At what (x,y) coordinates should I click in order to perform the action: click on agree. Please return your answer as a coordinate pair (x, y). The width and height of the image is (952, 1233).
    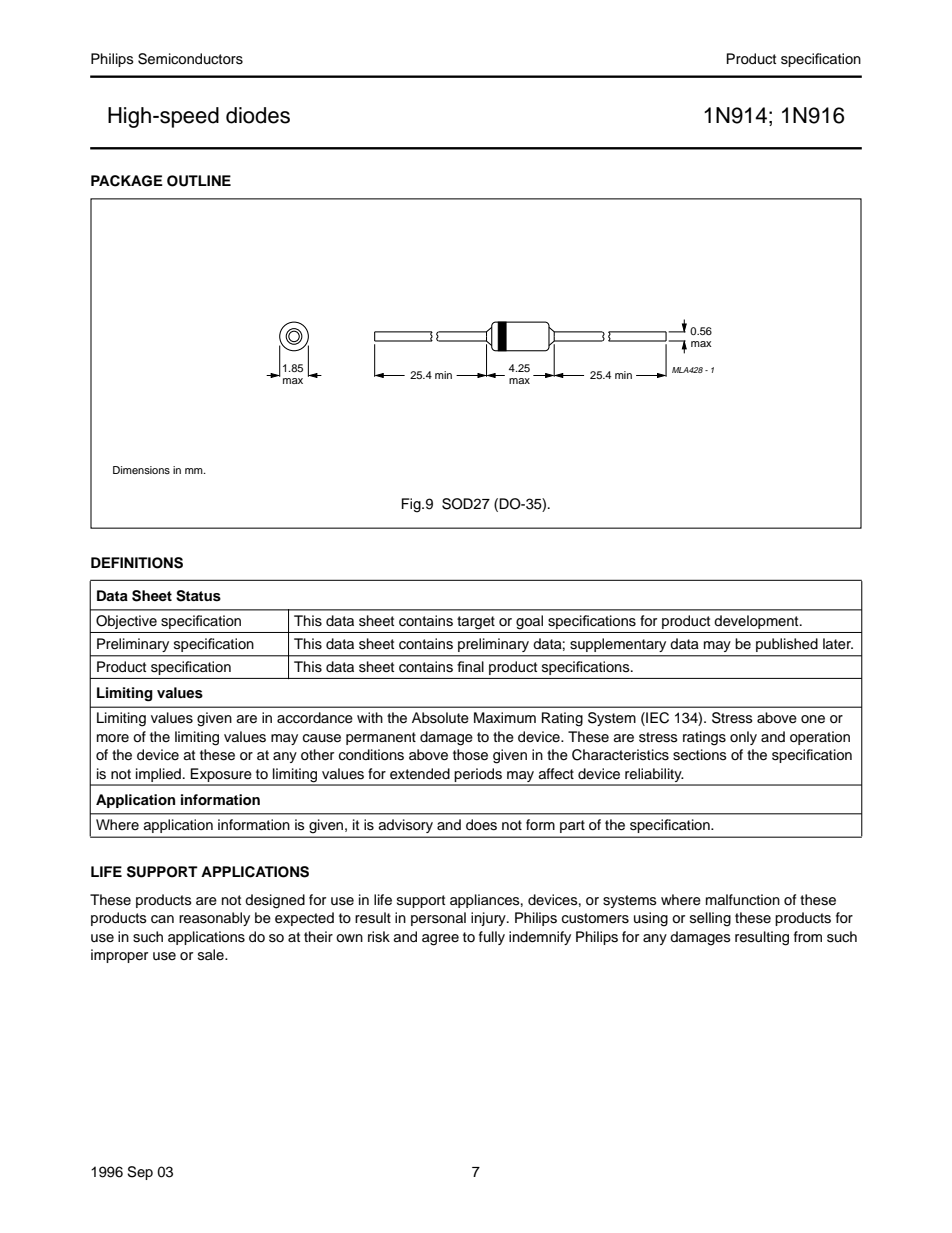
    Looking at the image, I should click on (440, 940).
